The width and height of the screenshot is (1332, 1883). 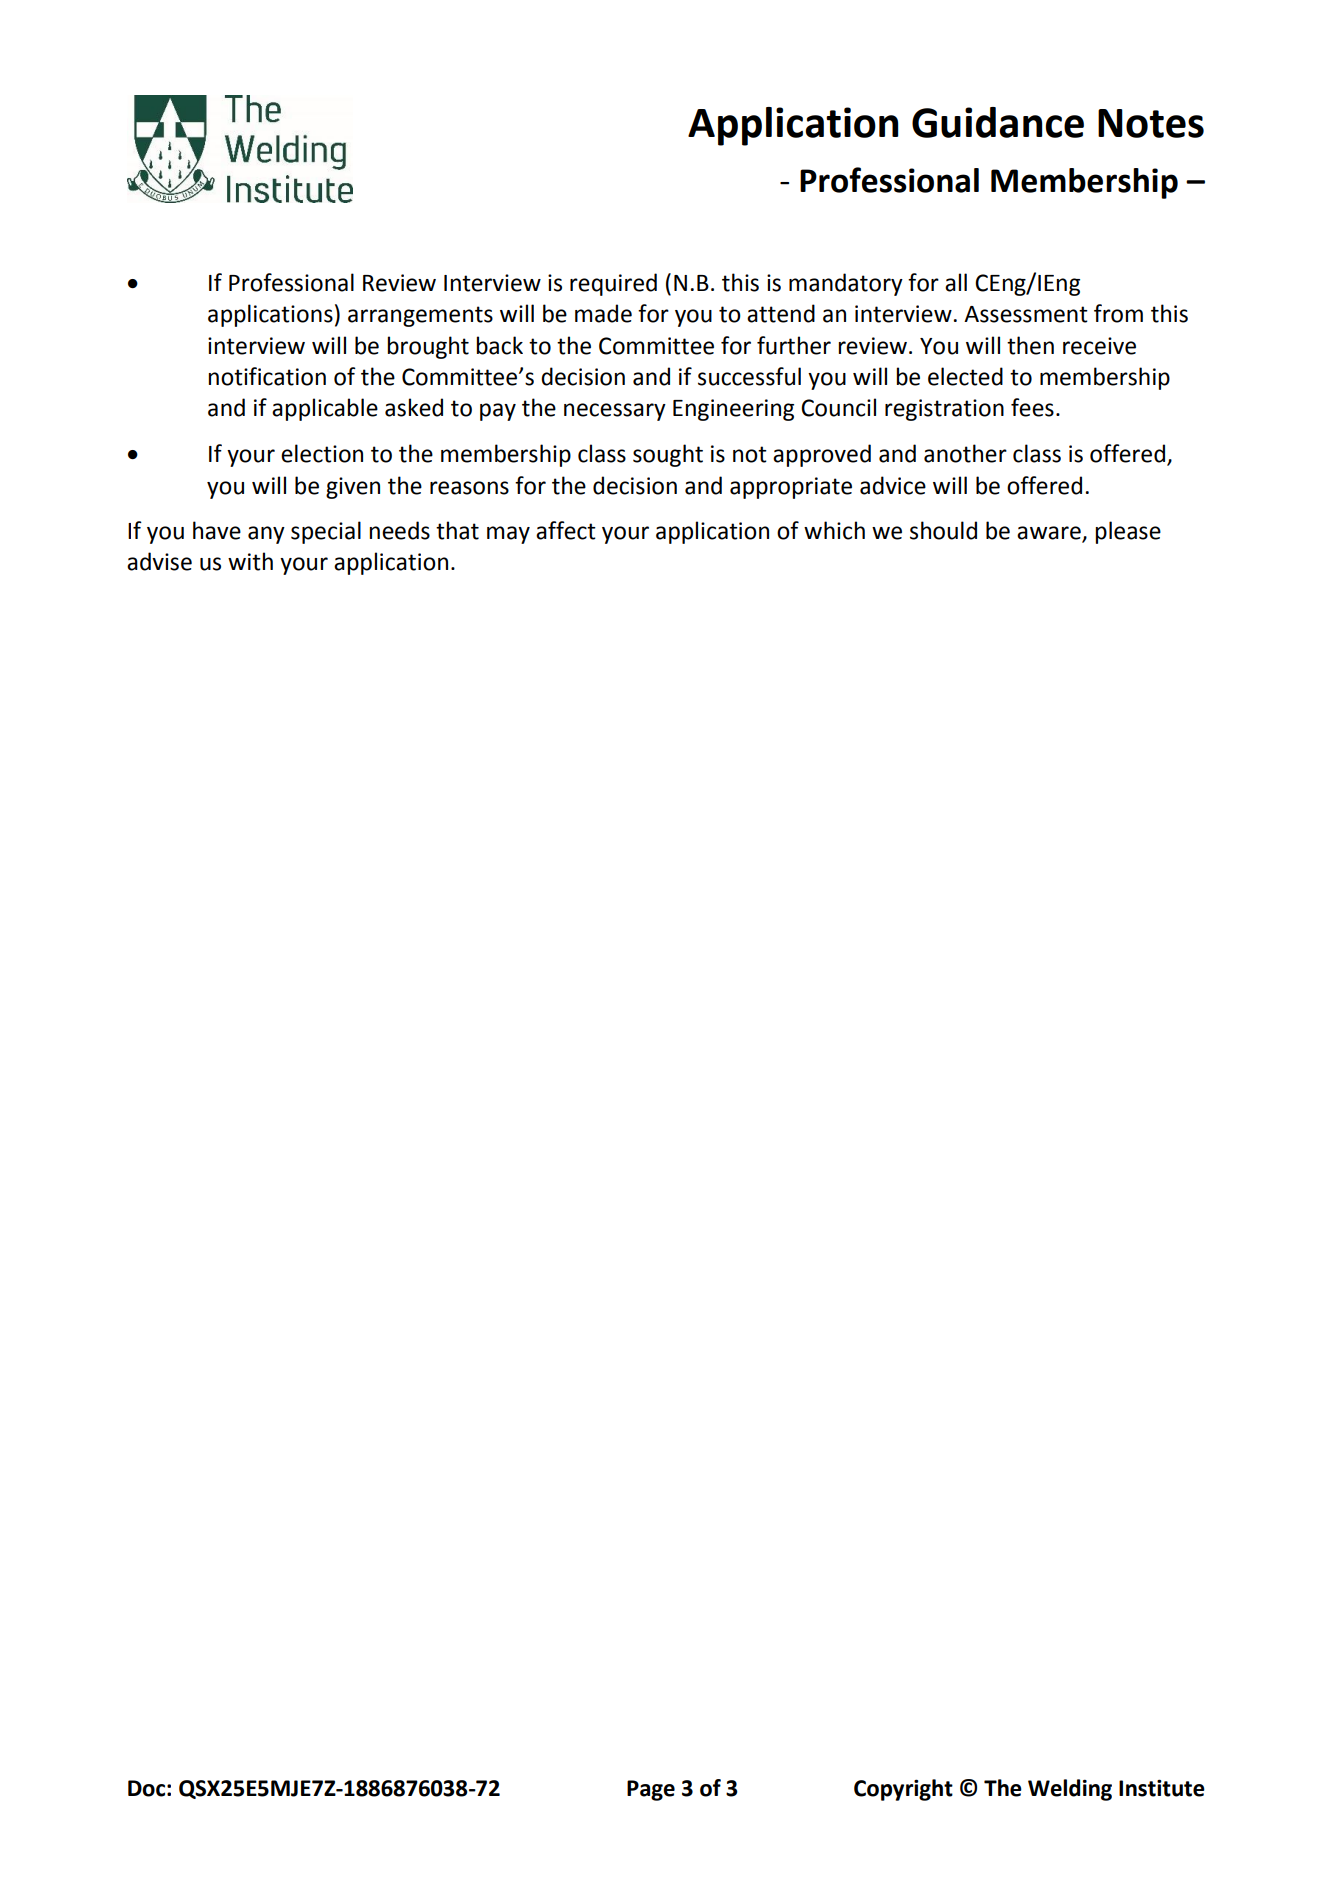 I want to click on Guidance, so click(x=998, y=122).
